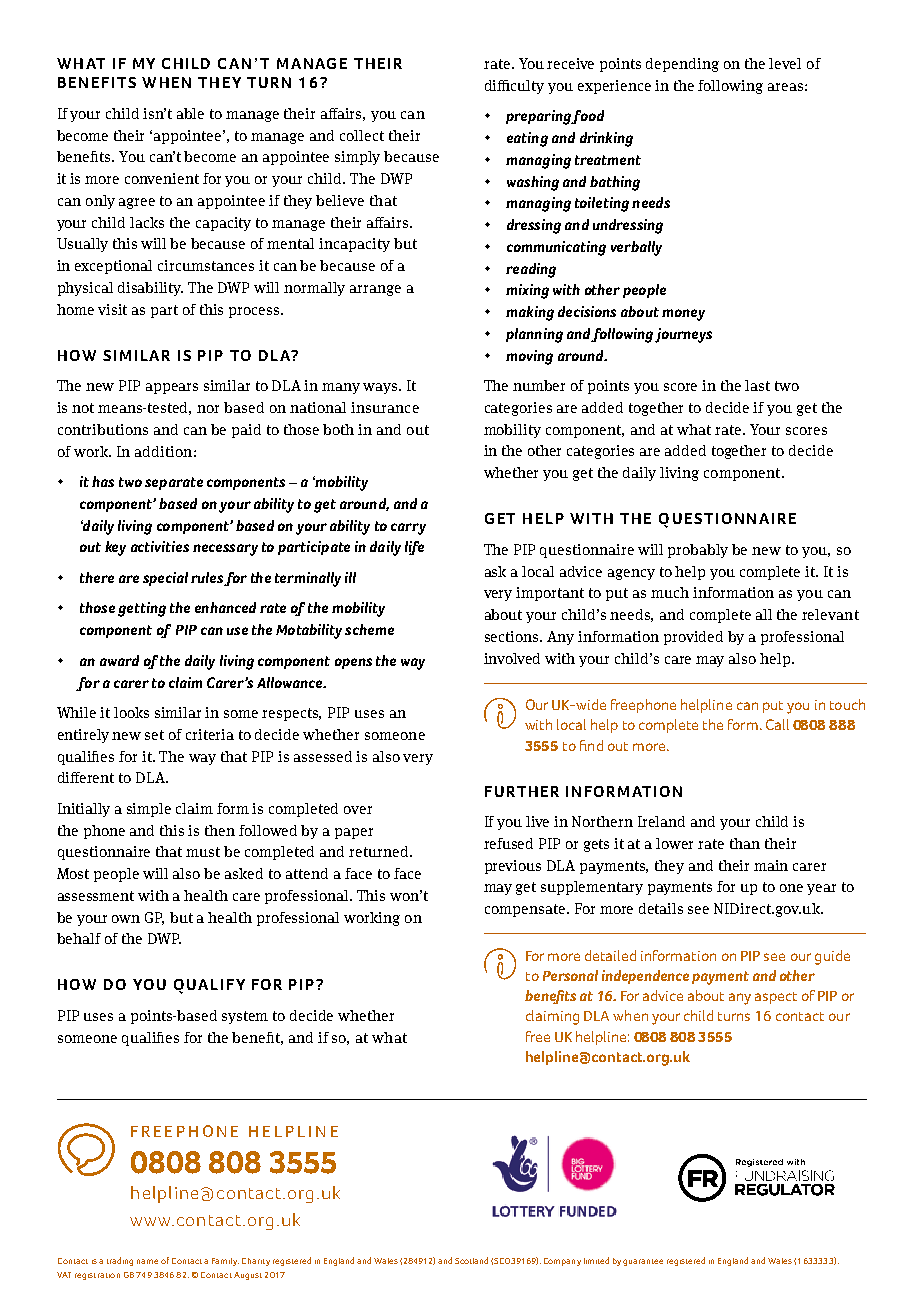 This screenshot has height=1308, width=924. I want to click on award, so click(119, 660).
